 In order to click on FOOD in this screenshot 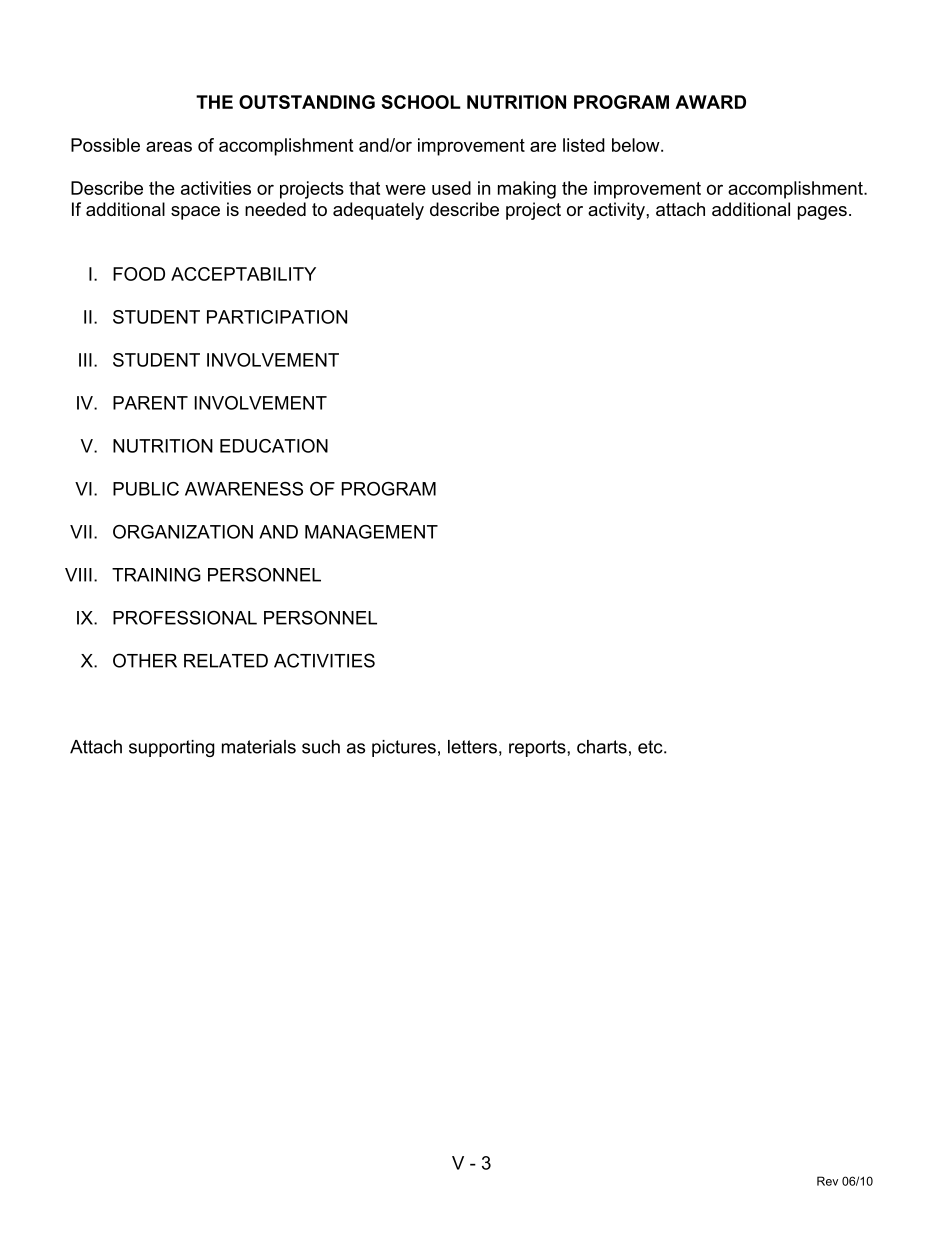, I will do `click(139, 274)`.
